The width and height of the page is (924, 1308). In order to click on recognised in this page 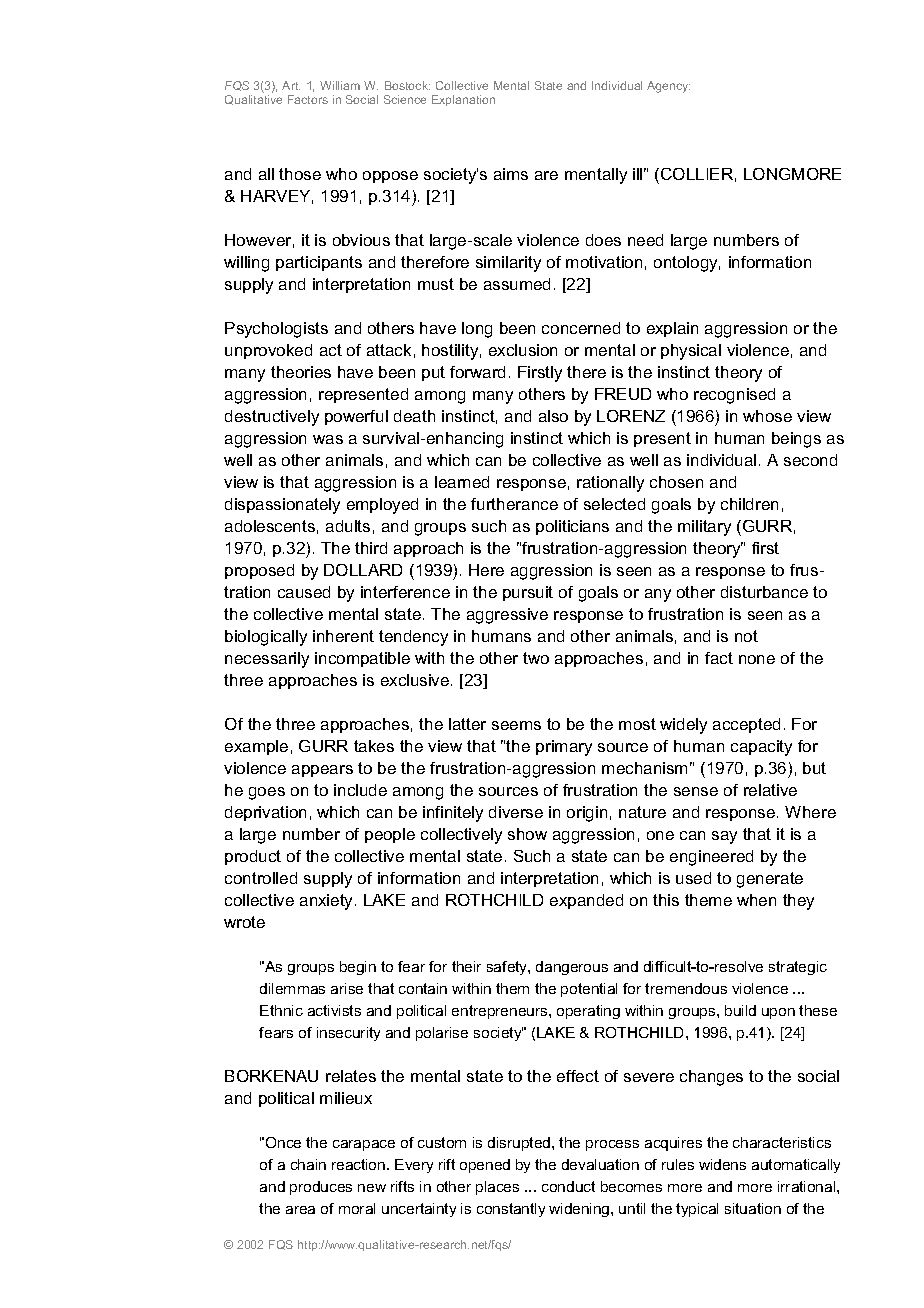, I will do `click(734, 396)`.
